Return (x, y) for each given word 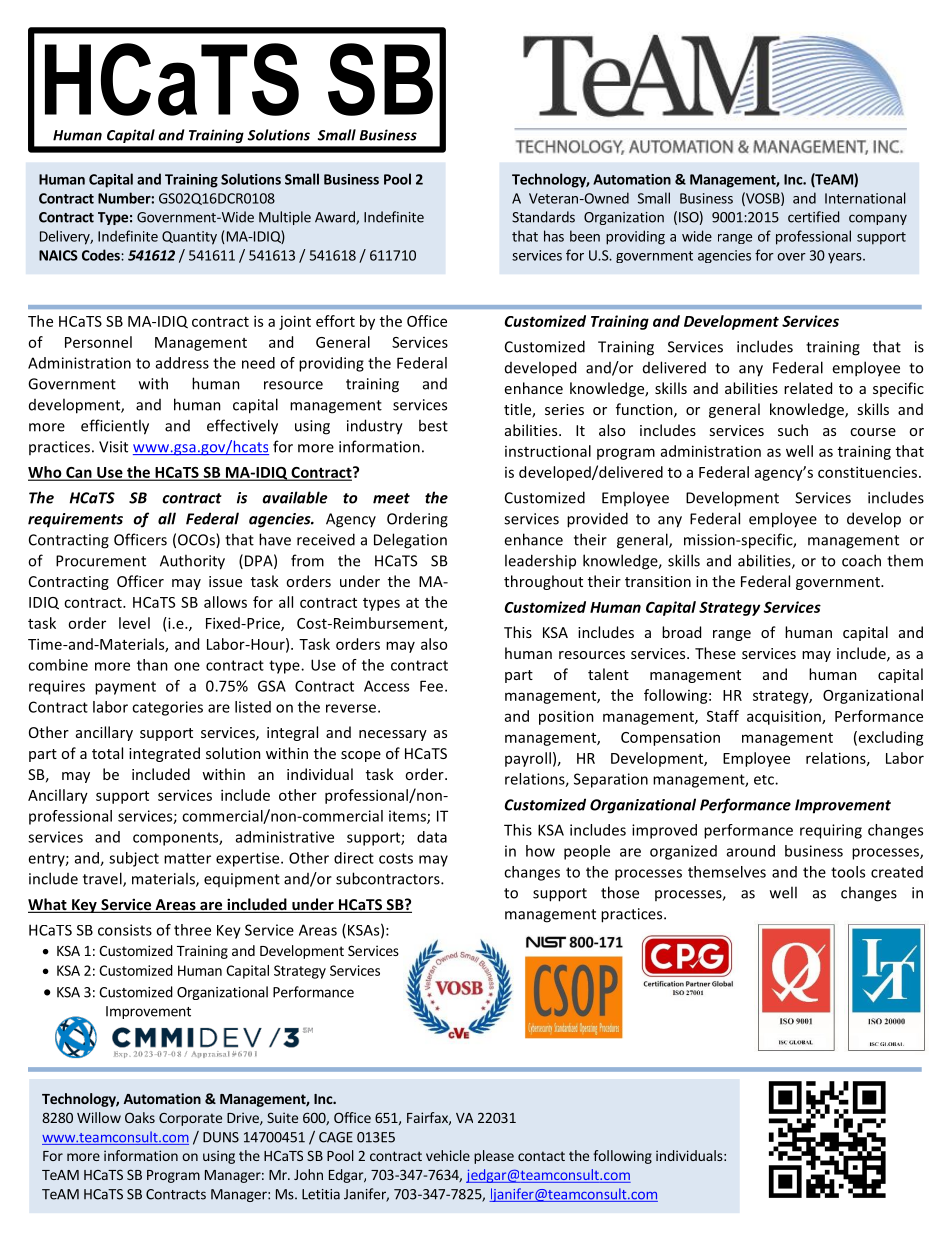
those (620, 892)
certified (814, 217)
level (134, 623)
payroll (528, 759)
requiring (831, 831)
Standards (543, 217)
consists (125, 930)
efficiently (115, 427)
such (793, 430)
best (433, 425)
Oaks (140, 1117)
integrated (164, 754)
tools (848, 872)
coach (861, 560)
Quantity (189, 238)
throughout (543, 582)
